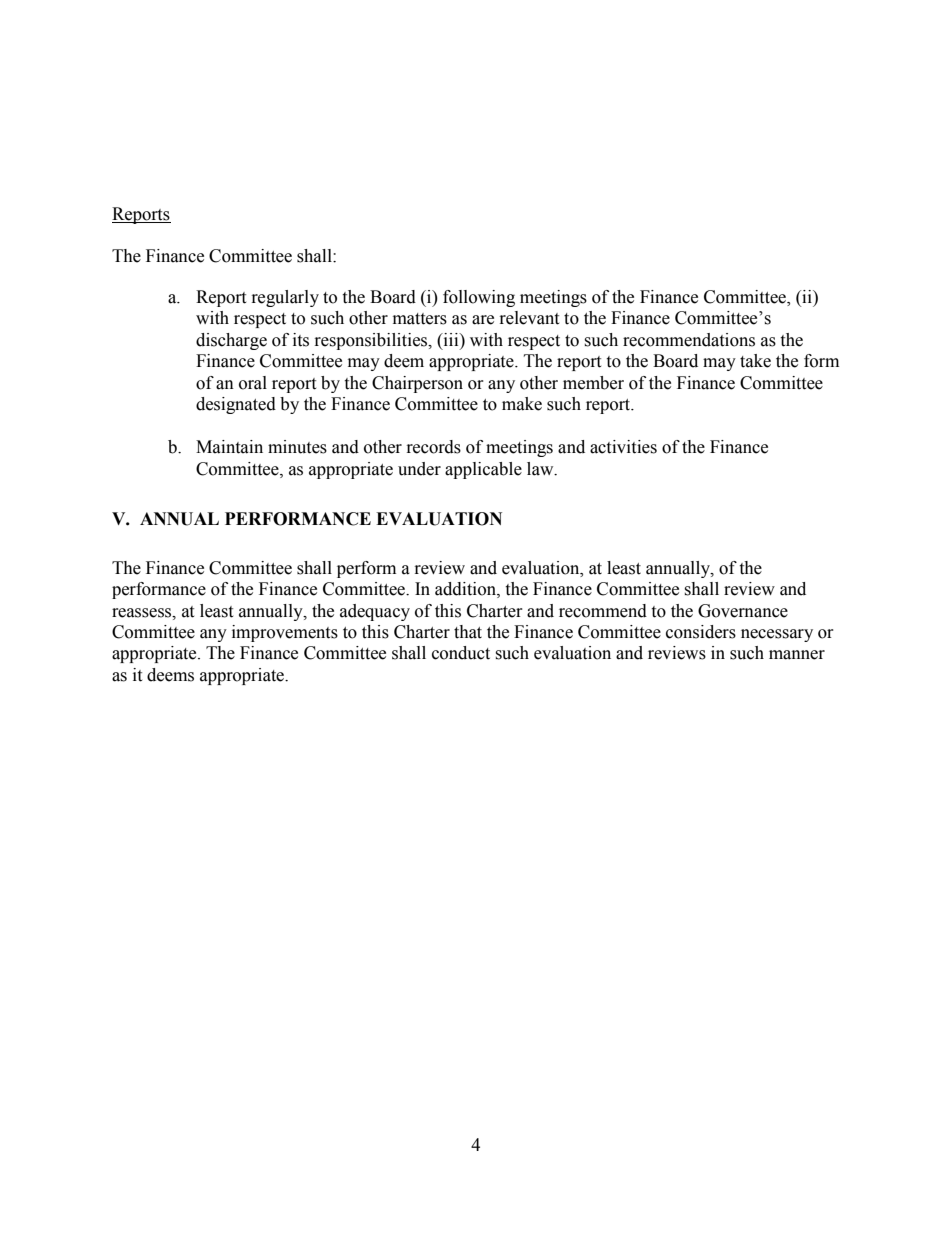 The height and width of the screenshot is (1233, 952). I want to click on following, so click(479, 298).
